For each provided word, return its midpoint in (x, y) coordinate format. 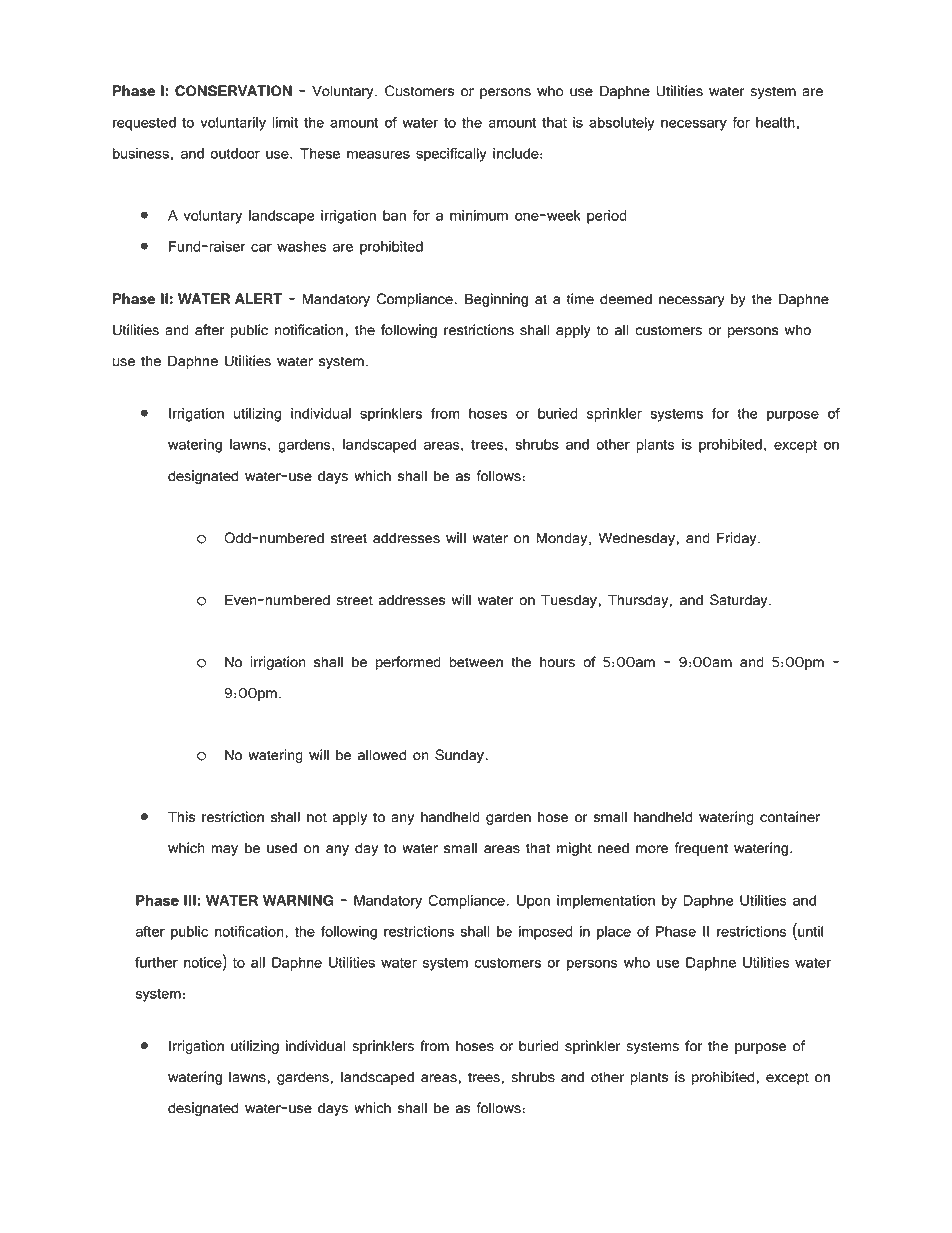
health (775, 122)
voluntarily (233, 124)
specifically (451, 155)
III (190, 900)
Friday (738, 539)
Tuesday (570, 601)
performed (408, 663)
